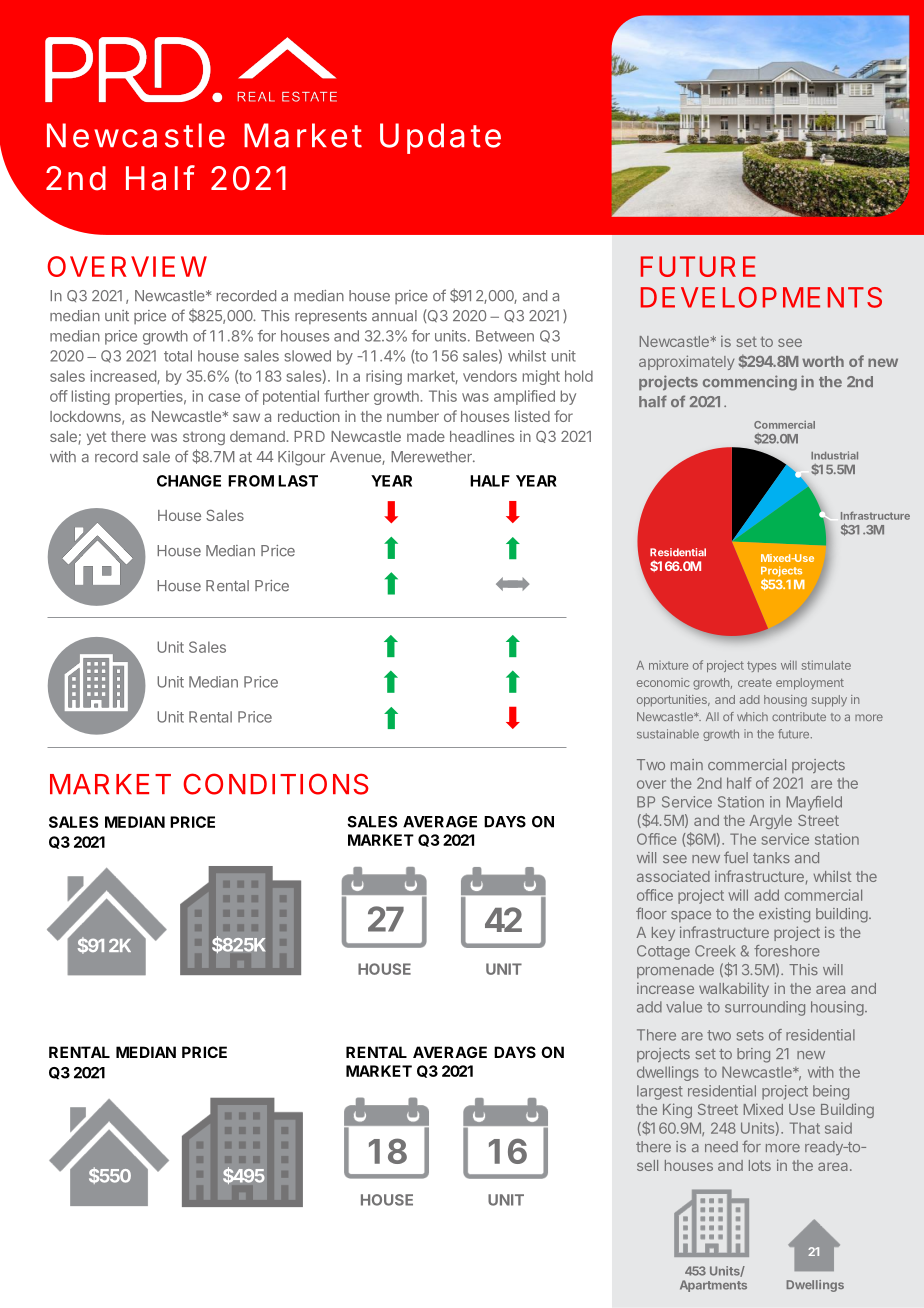 The width and height of the screenshot is (924, 1308). Describe the element at coordinates (752, 716) in the screenshot. I see `which` at that location.
